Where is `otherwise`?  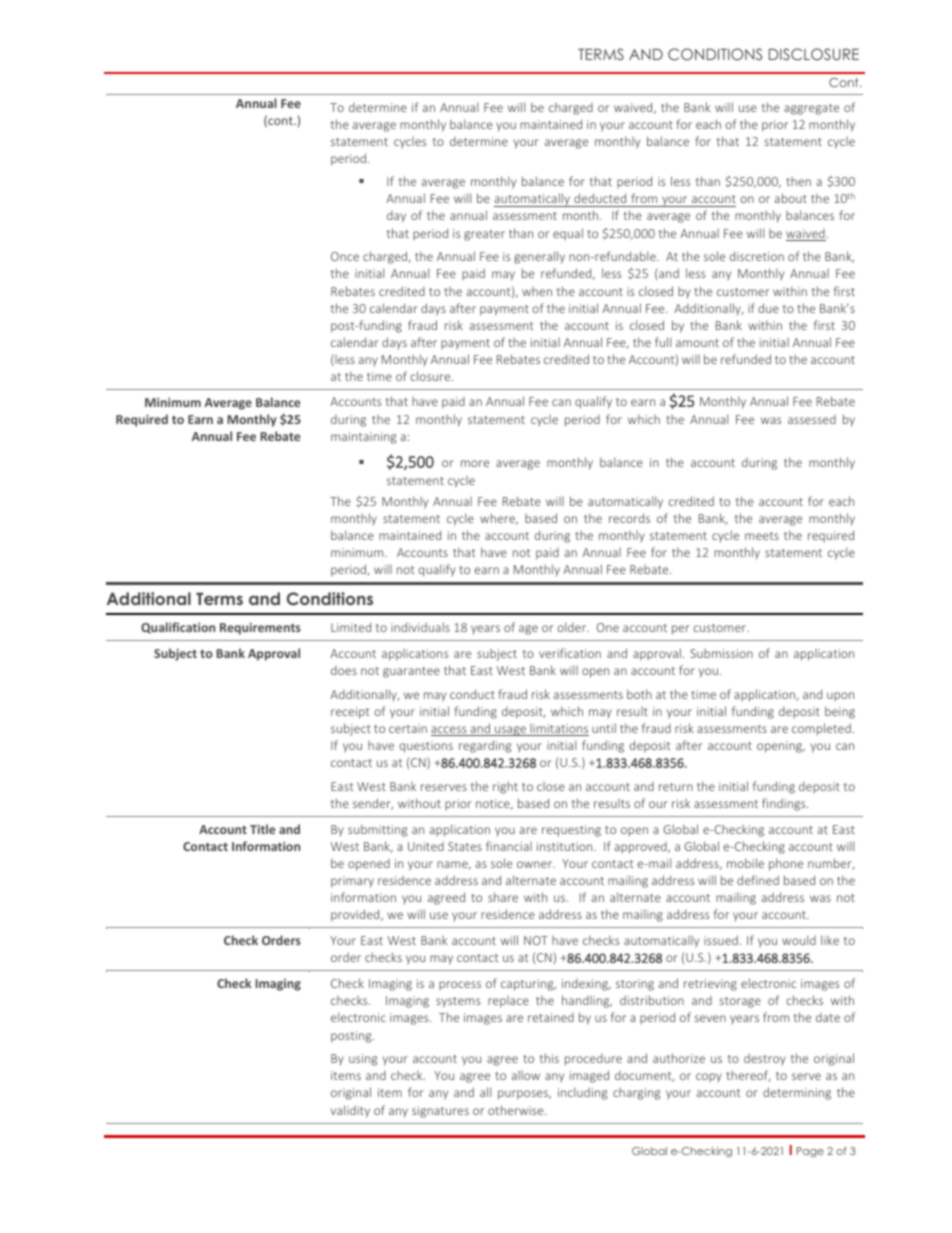 otherwise is located at coordinates (517, 1110).
